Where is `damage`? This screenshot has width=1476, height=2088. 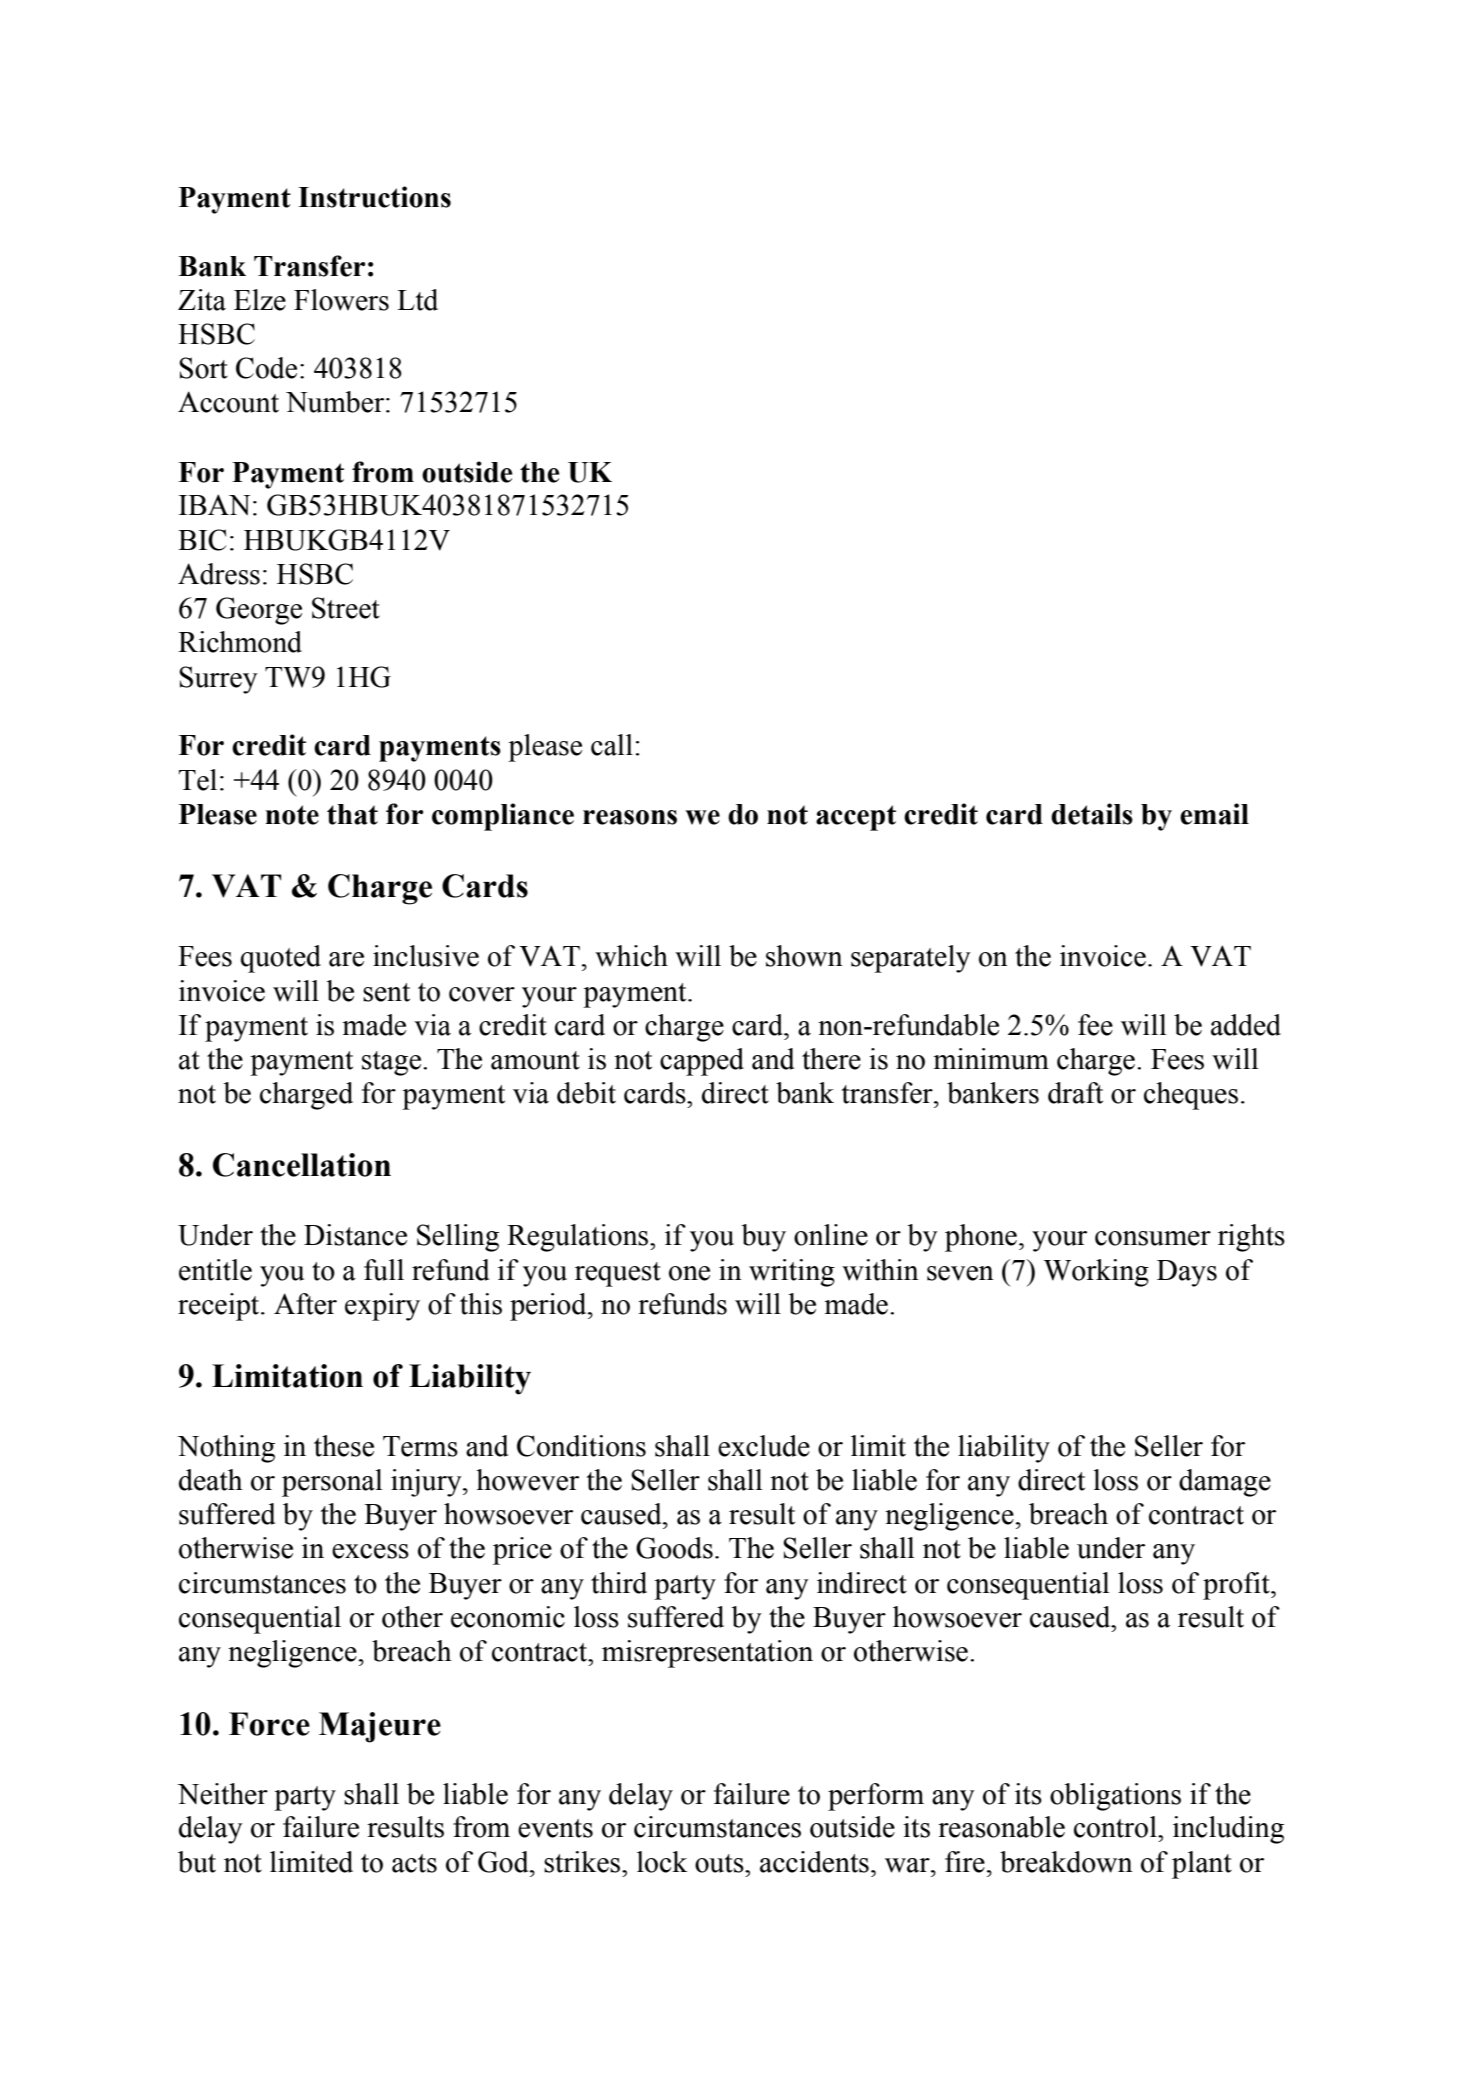
damage is located at coordinates (1225, 1483).
